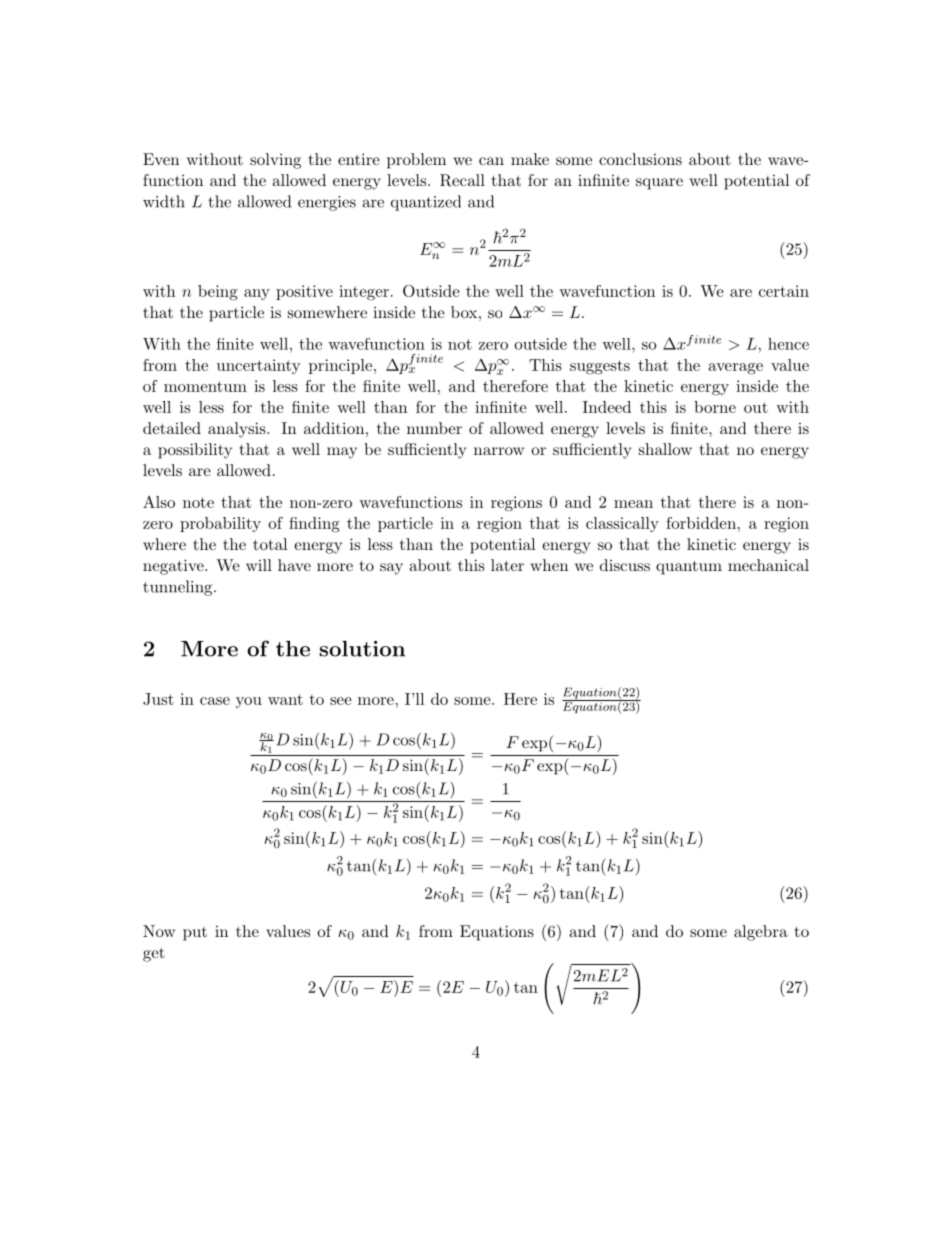 The image size is (952, 1233). Describe the element at coordinates (659, 184) in the screenshot. I see `square` at that location.
